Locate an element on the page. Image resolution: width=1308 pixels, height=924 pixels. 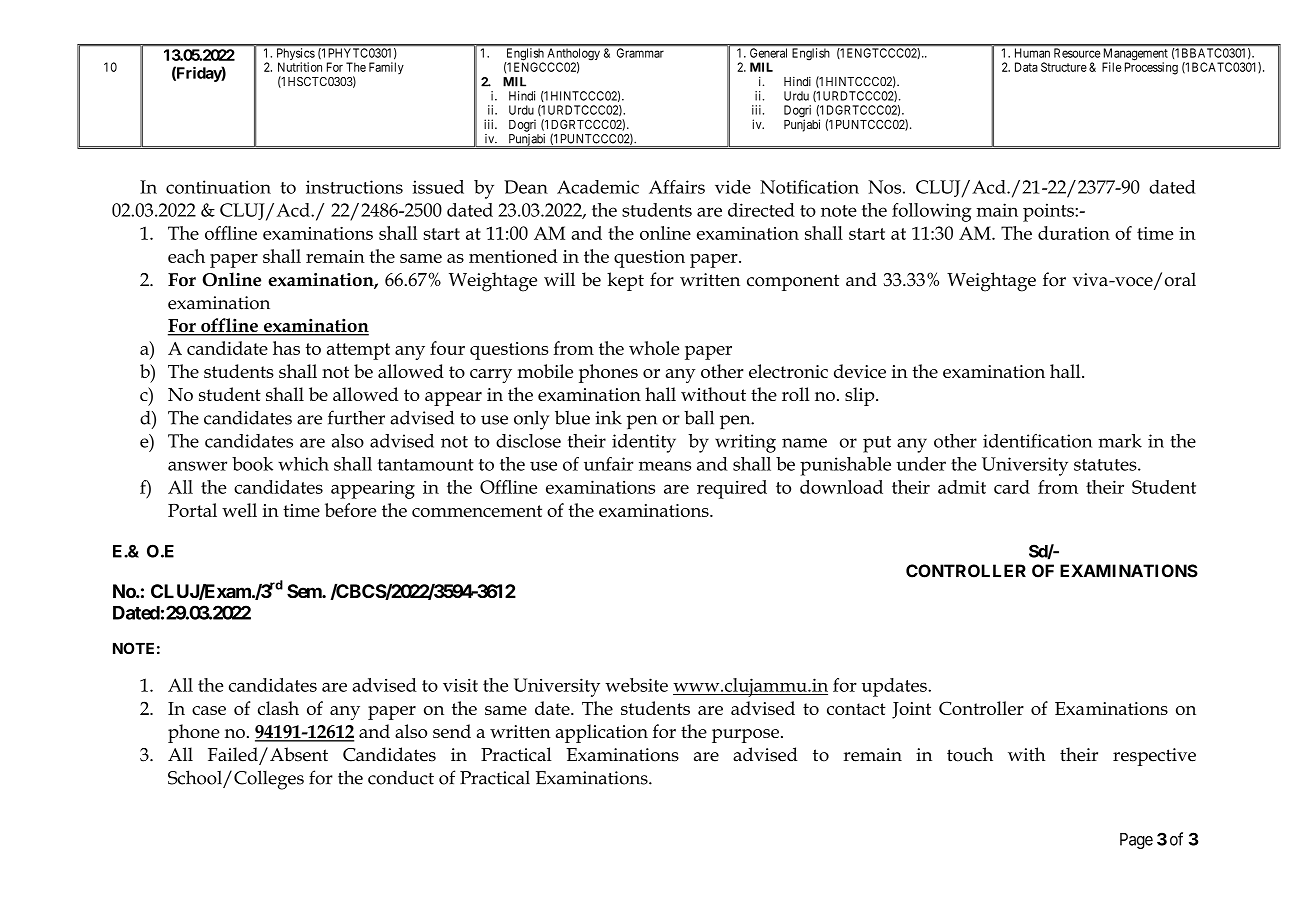
Data is located at coordinates (1026, 67).
